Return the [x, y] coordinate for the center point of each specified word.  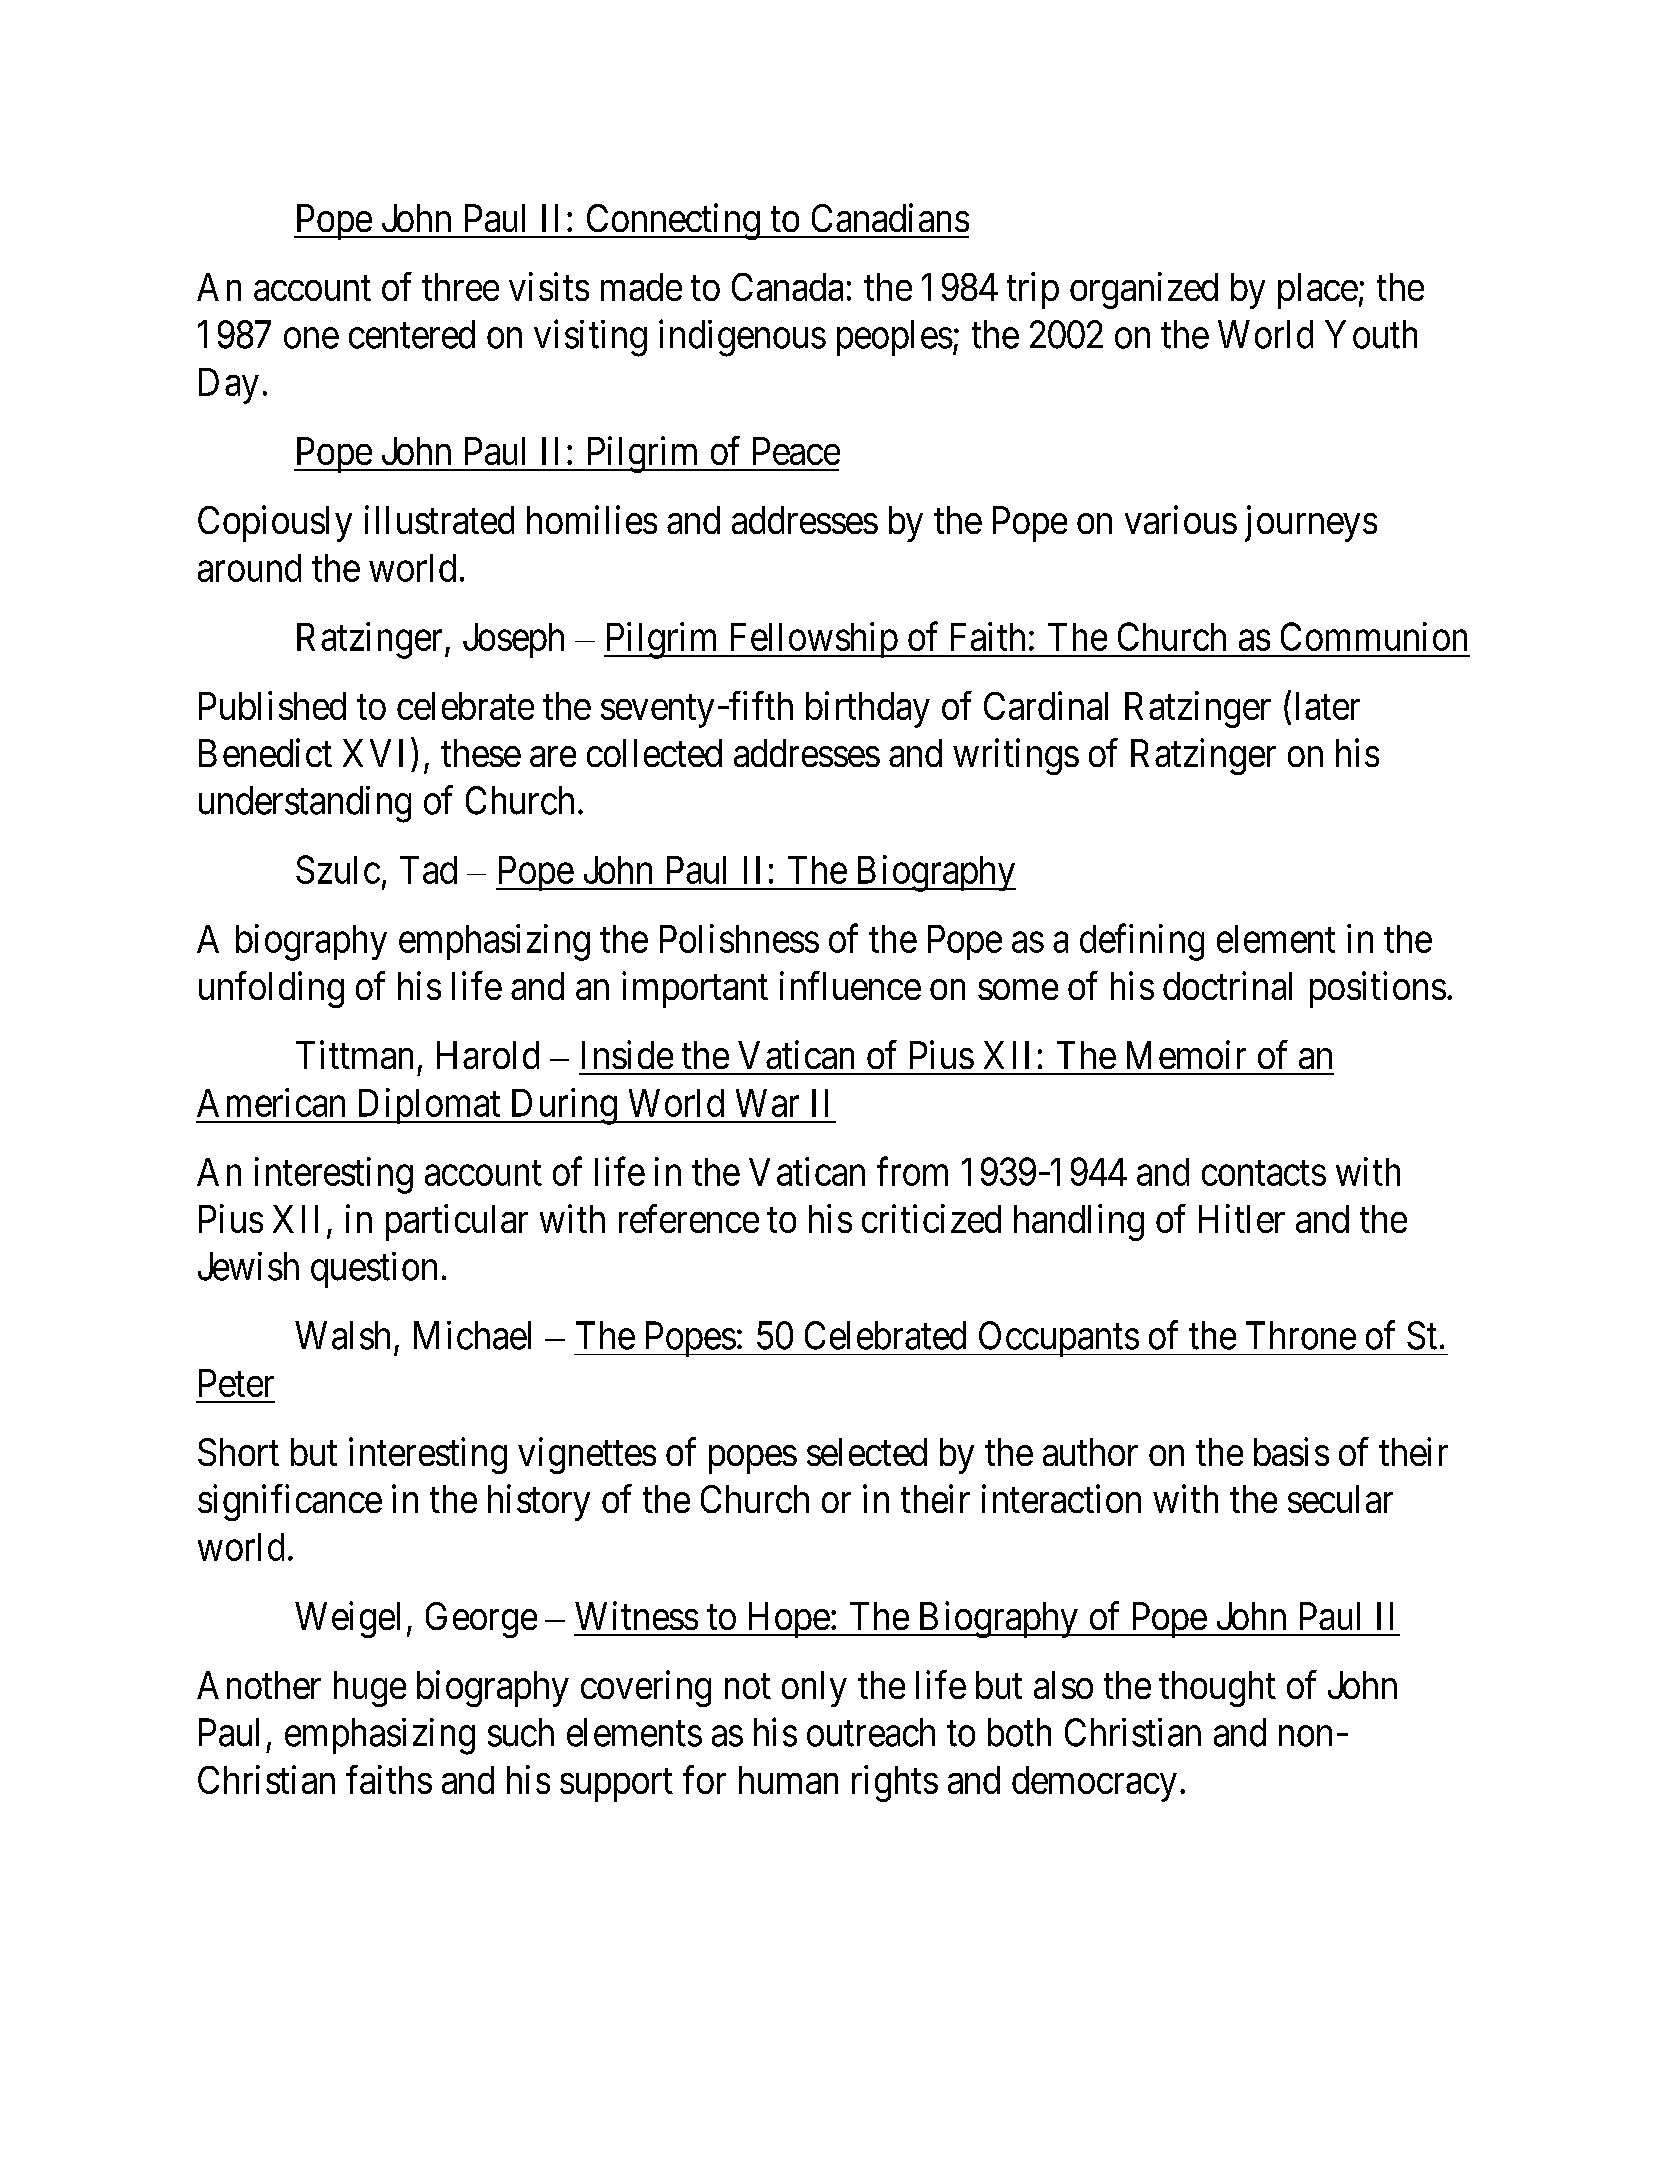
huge [370, 1689]
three [460, 287]
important [695, 989]
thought [1217, 1689]
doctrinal [1227, 985]
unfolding [271, 989]
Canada [787, 287]
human [788, 1780]
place [1318, 291]
